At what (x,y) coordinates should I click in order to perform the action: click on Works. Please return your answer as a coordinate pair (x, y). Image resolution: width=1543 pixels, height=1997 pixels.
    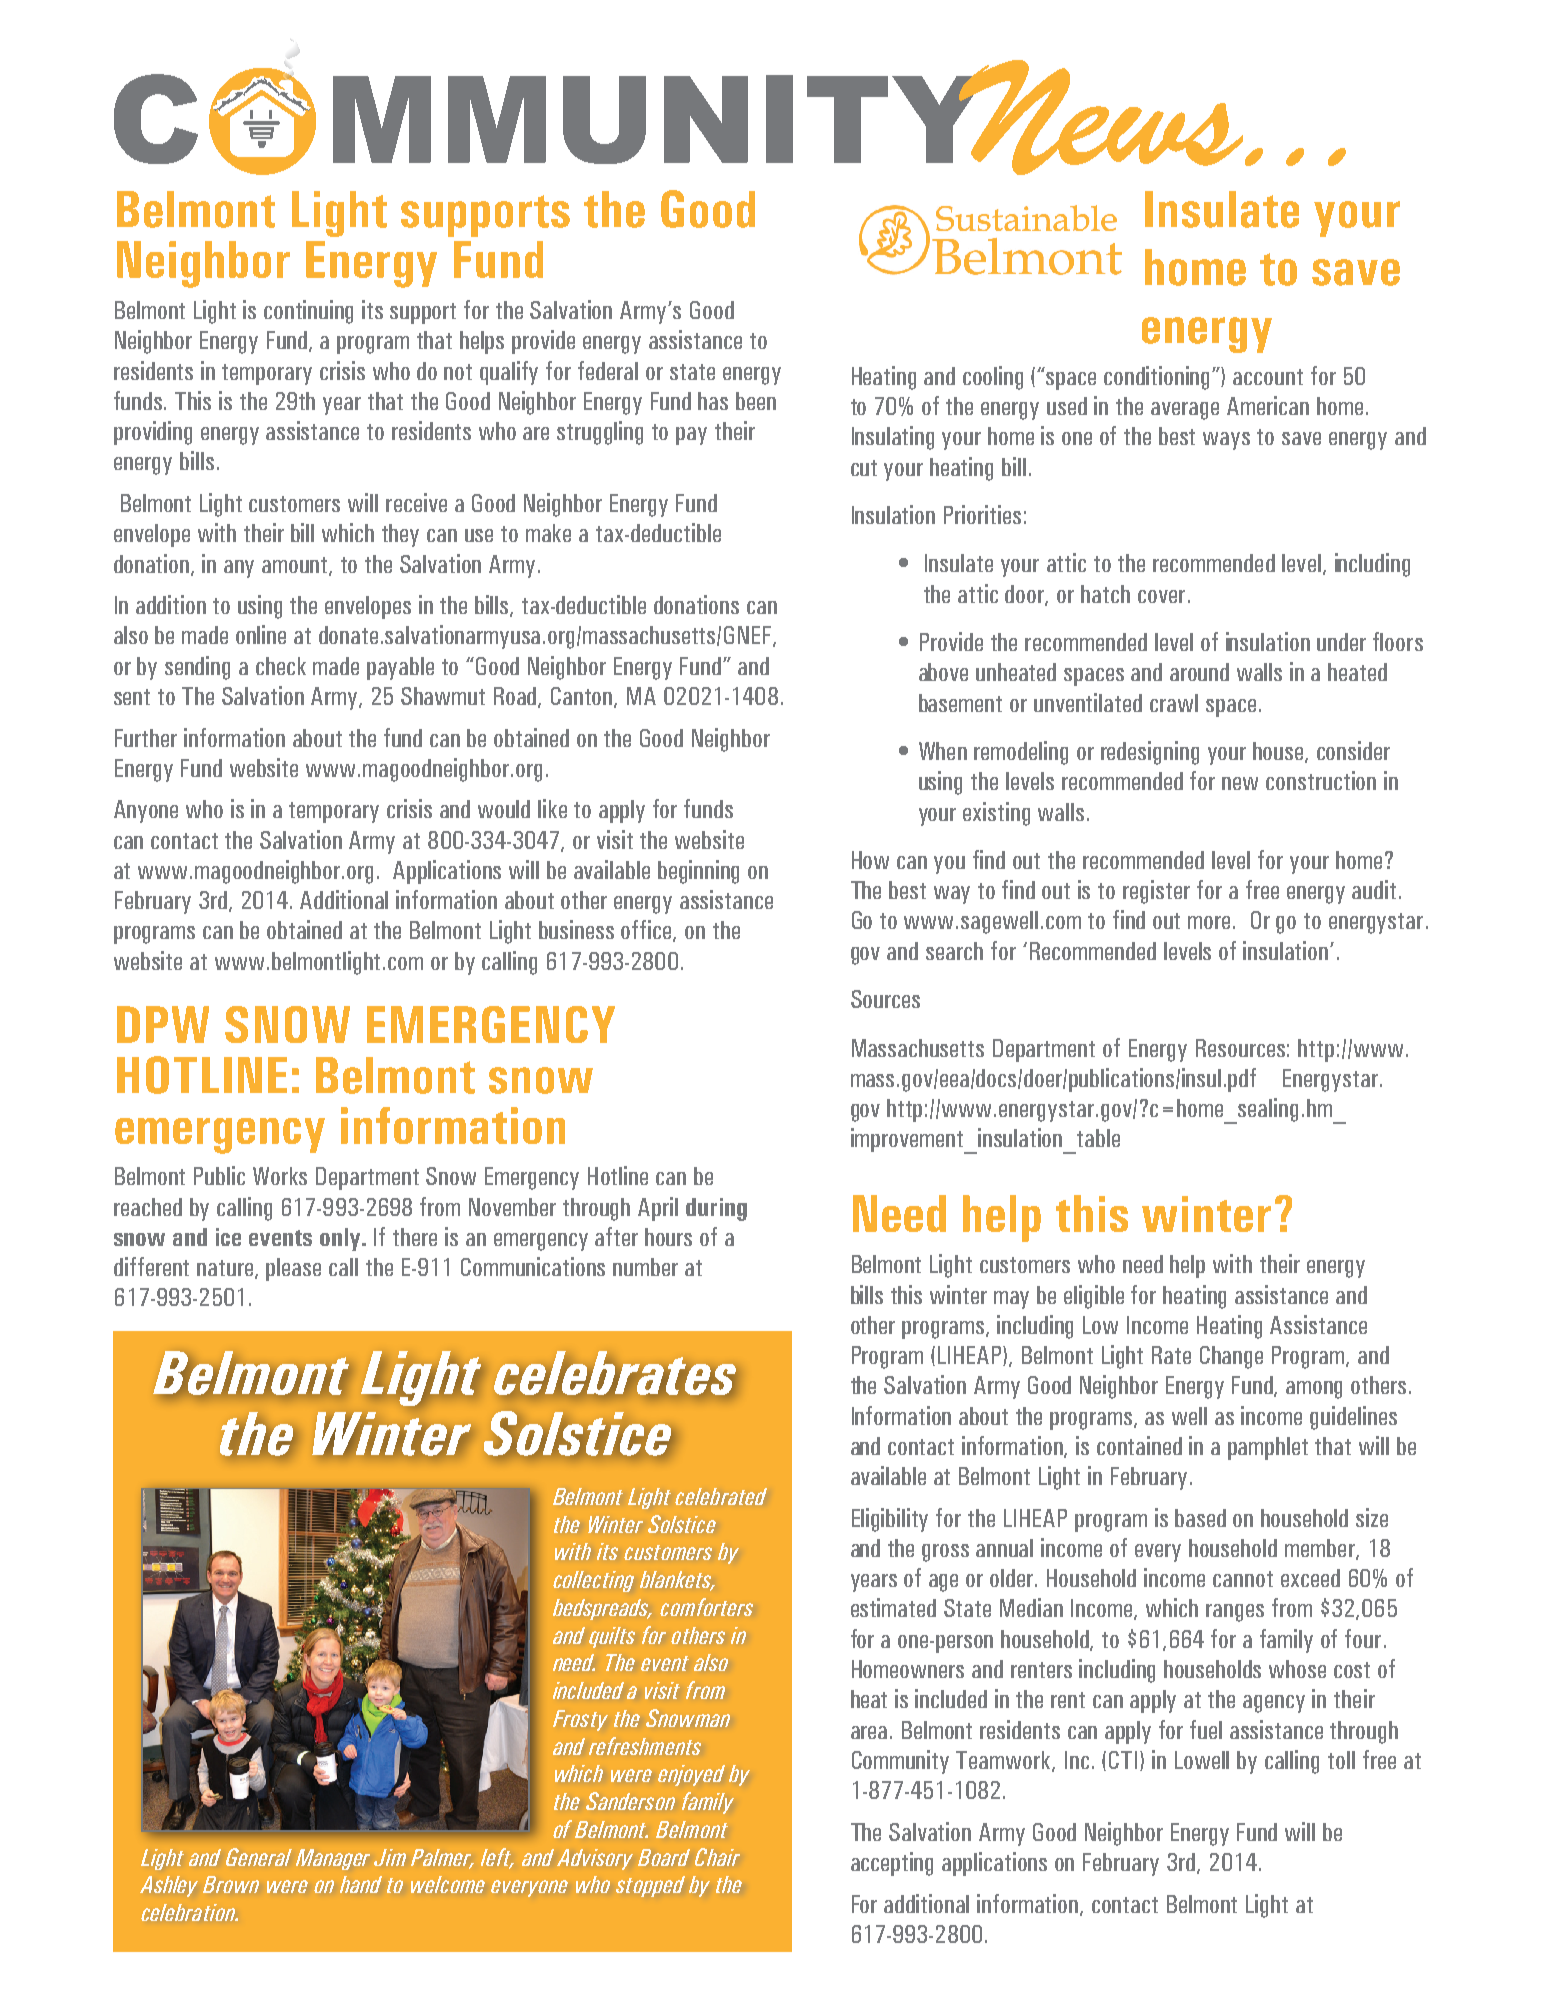
    Looking at the image, I should click on (280, 1176).
